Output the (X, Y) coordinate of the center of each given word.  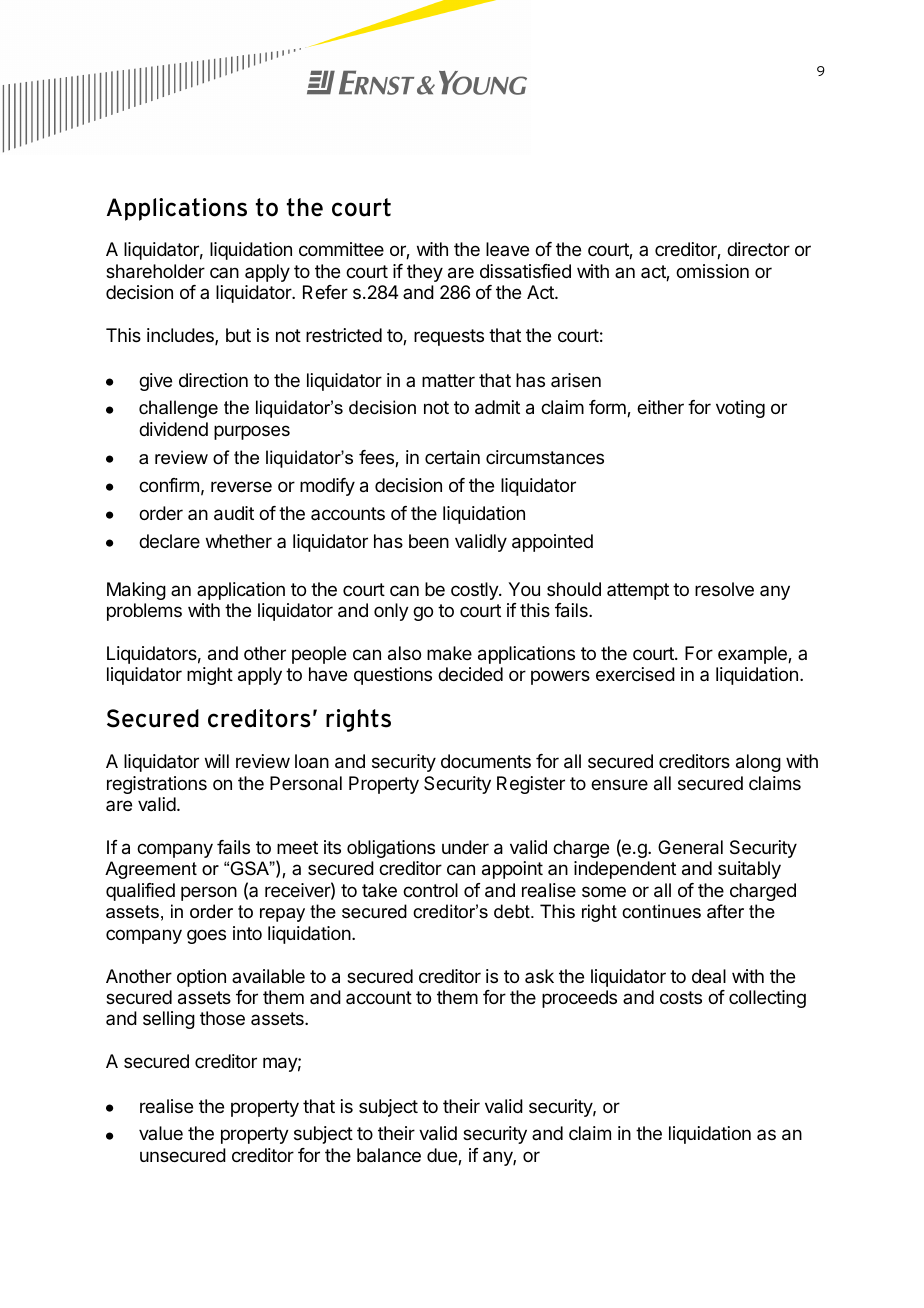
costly (475, 591)
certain (452, 457)
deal (709, 976)
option (201, 978)
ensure (619, 784)
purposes (252, 432)
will (217, 761)
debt (513, 911)
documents (486, 761)
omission (712, 271)
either (660, 407)
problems (144, 612)
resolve (724, 589)
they (425, 273)
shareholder (155, 271)
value (161, 1133)
